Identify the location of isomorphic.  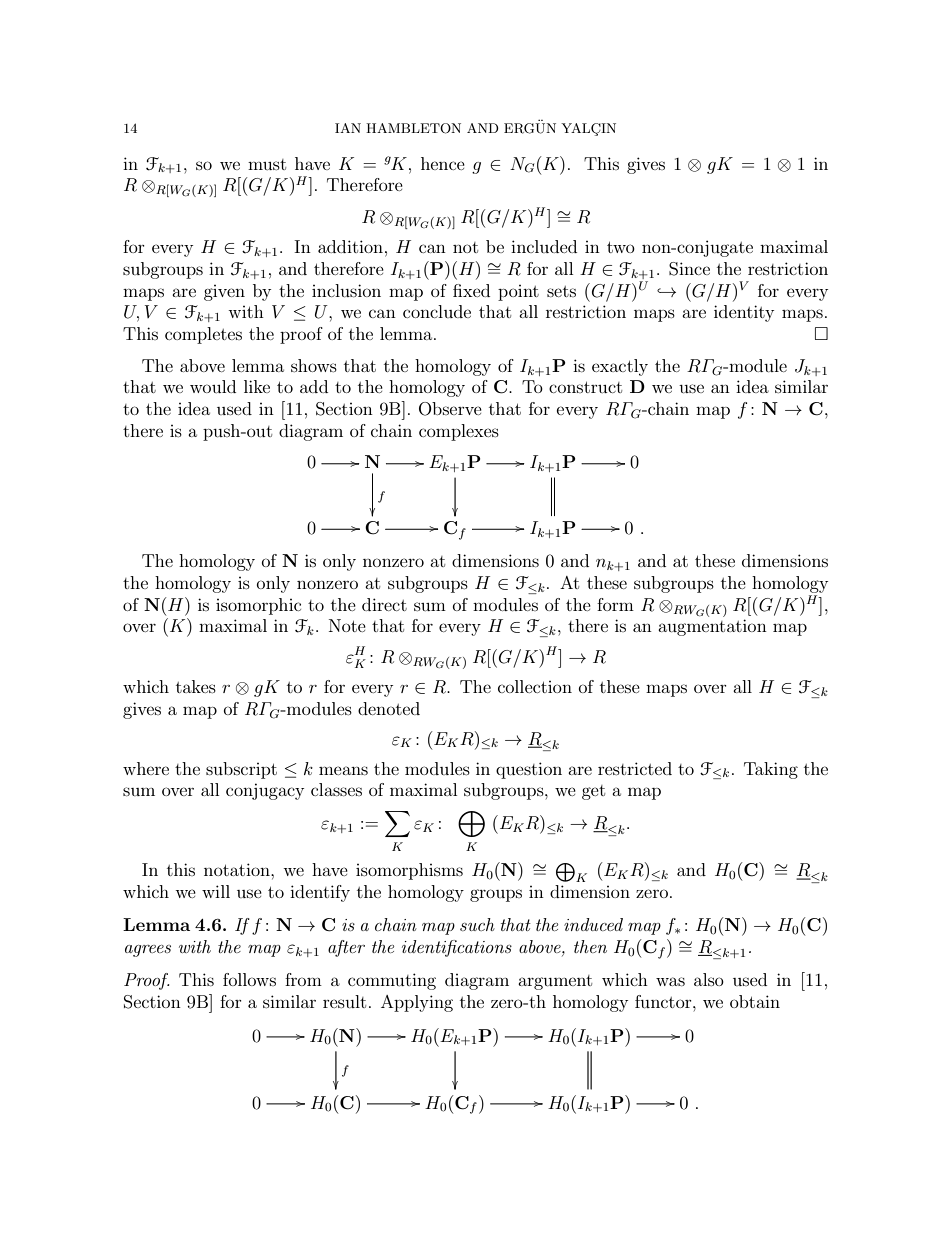
(258, 606).
